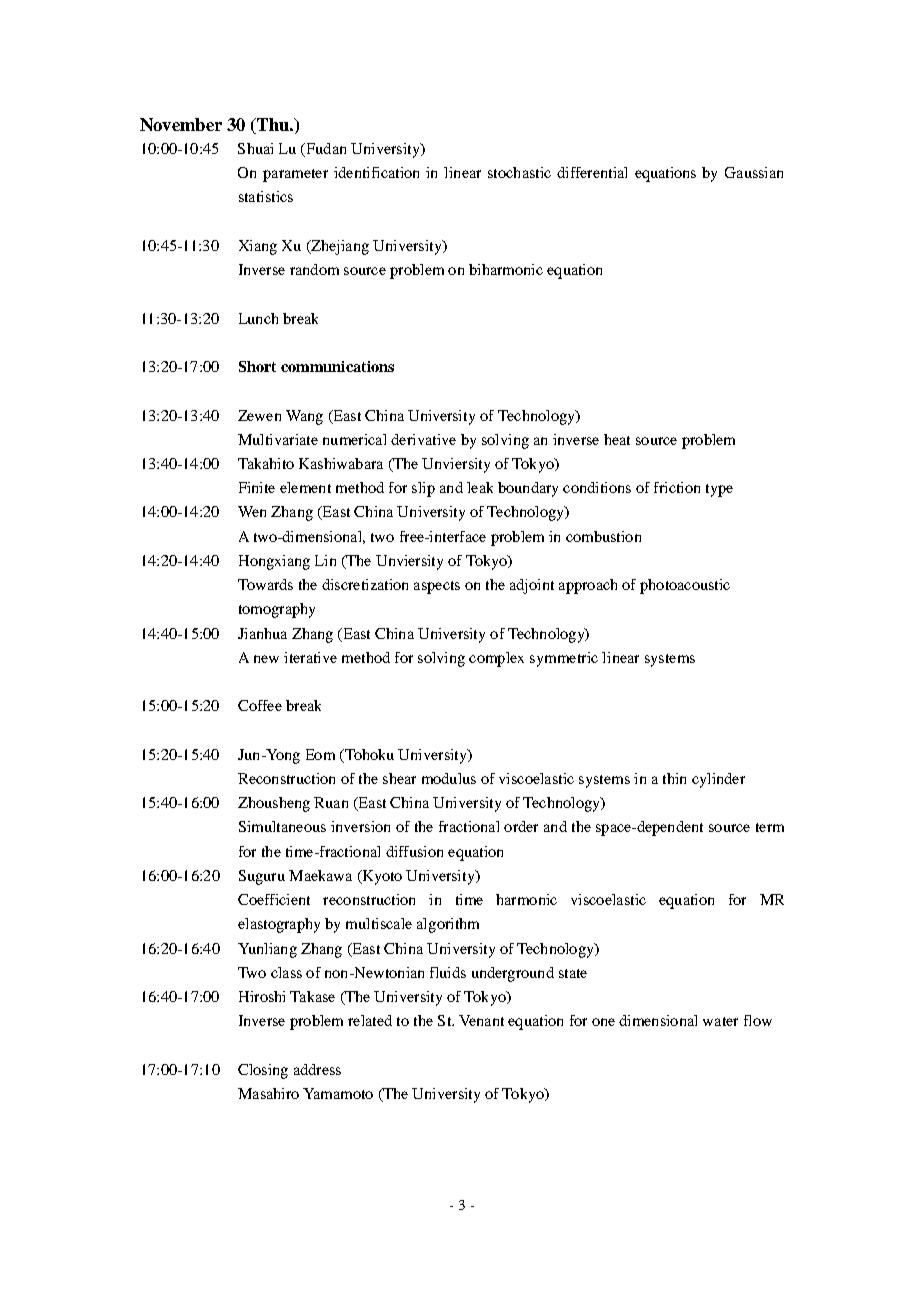 The image size is (924, 1308). I want to click on algorithm, so click(448, 925).
